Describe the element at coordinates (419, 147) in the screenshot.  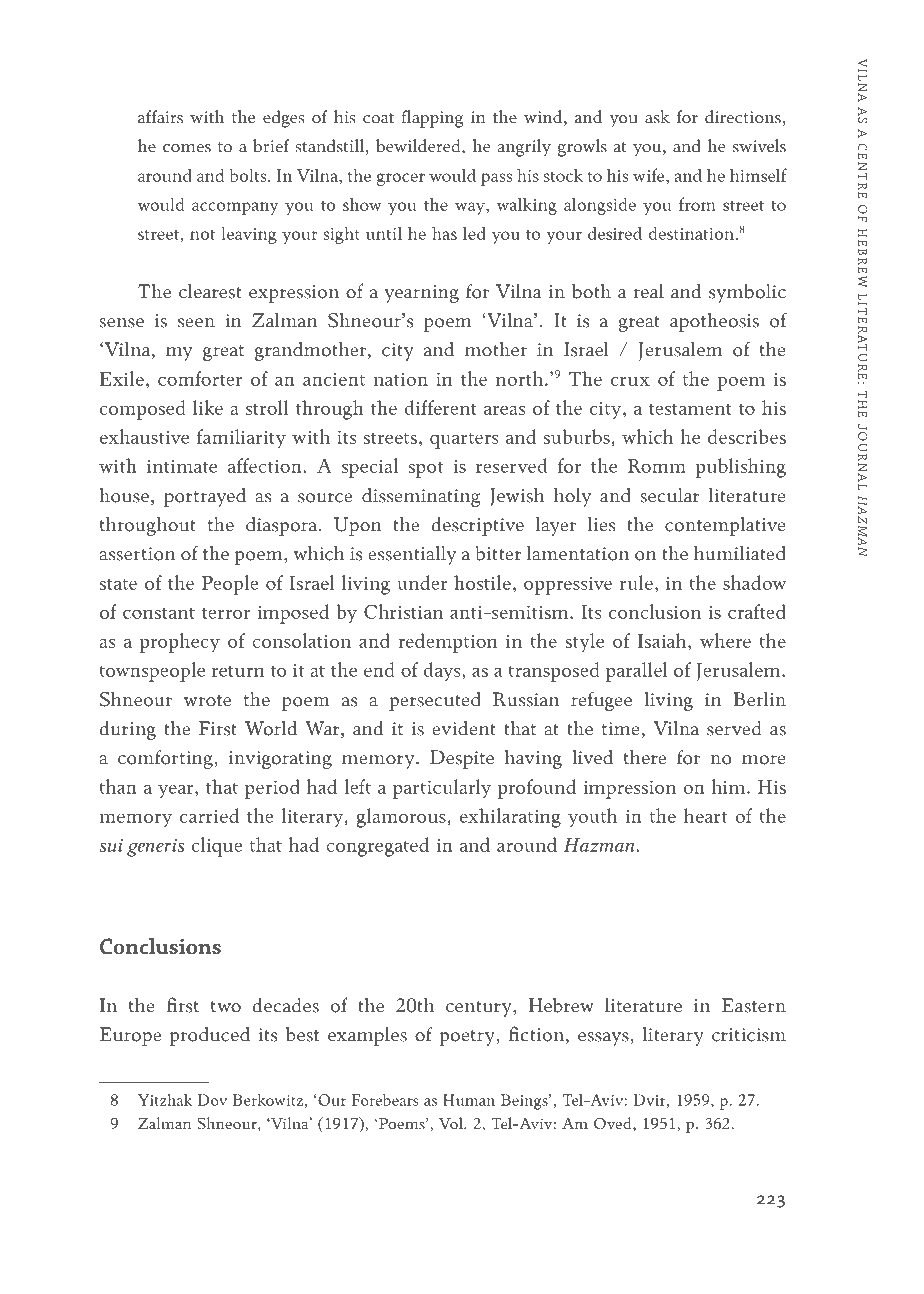
I see `bewildered` at that location.
